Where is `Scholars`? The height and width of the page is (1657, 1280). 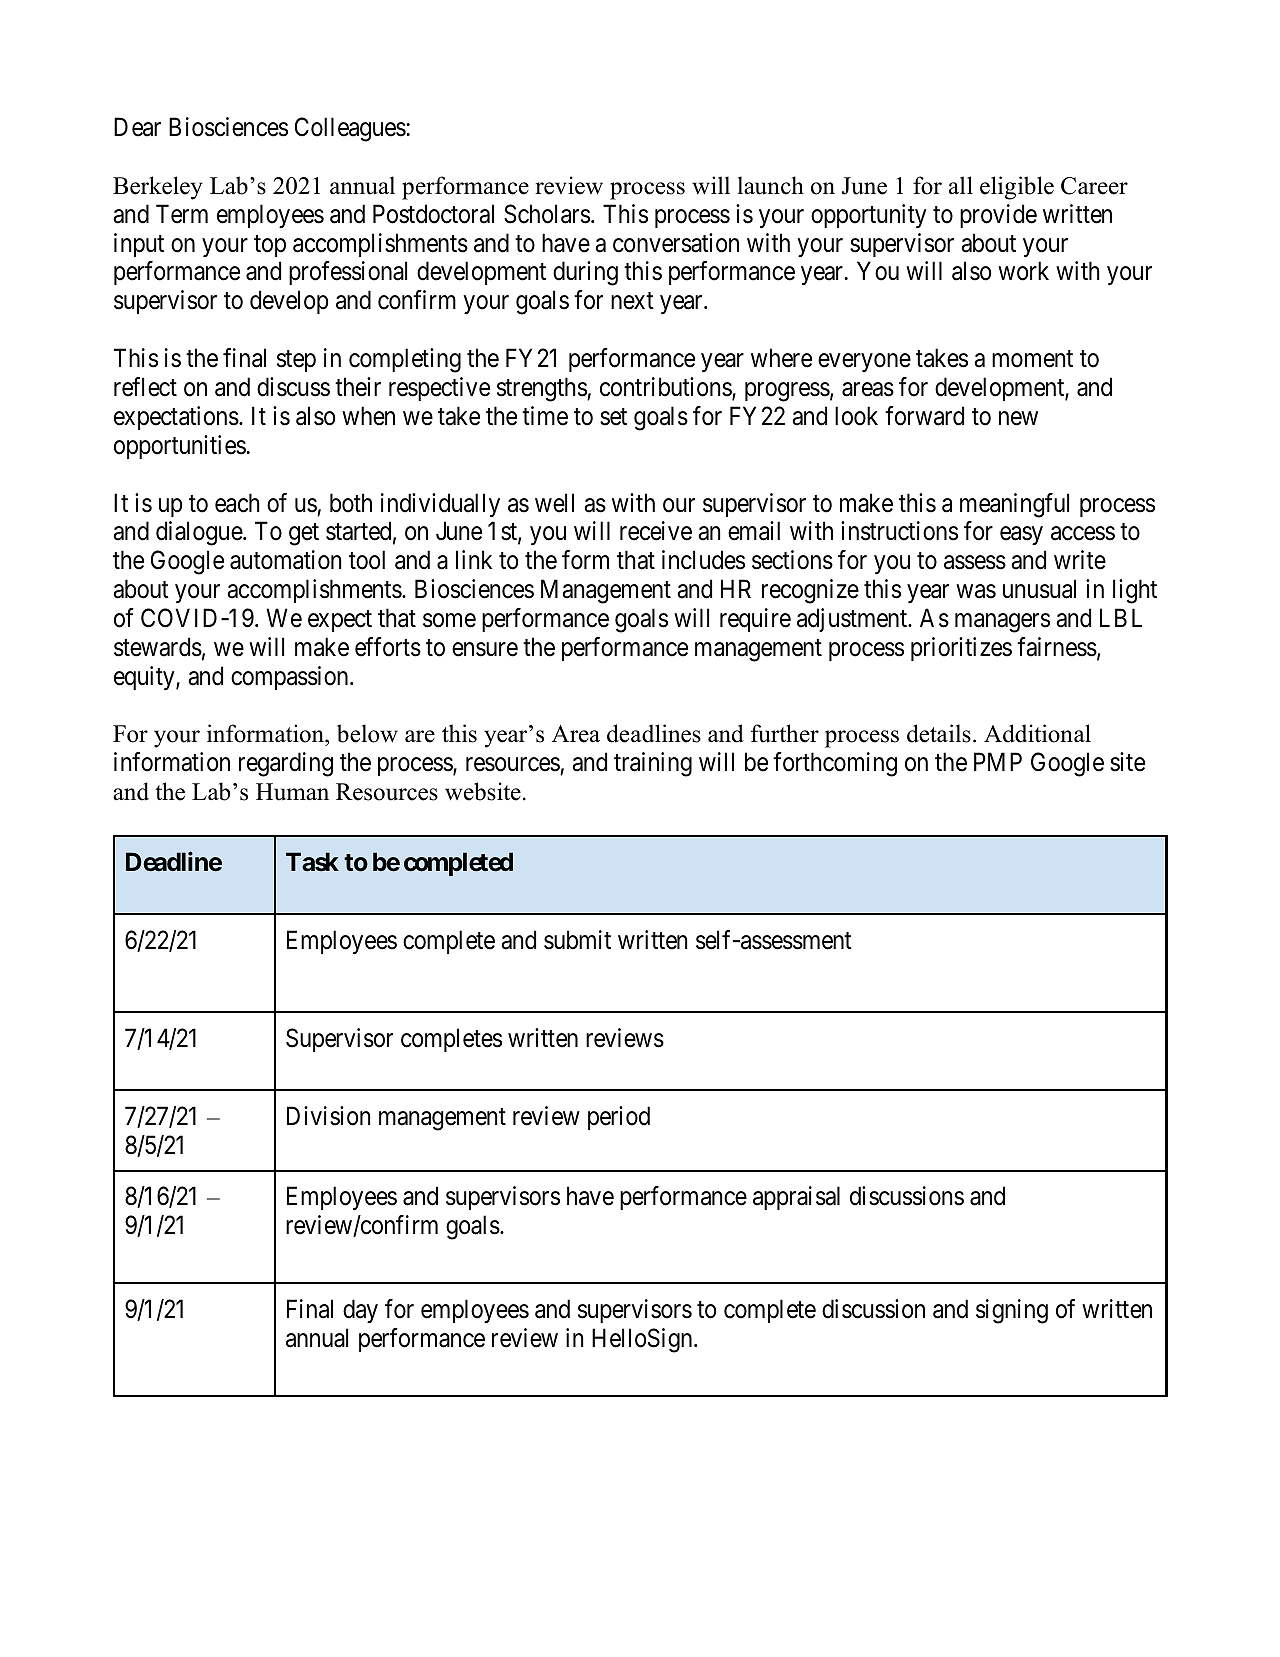 Scholars is located at coordinates (547, 214).
